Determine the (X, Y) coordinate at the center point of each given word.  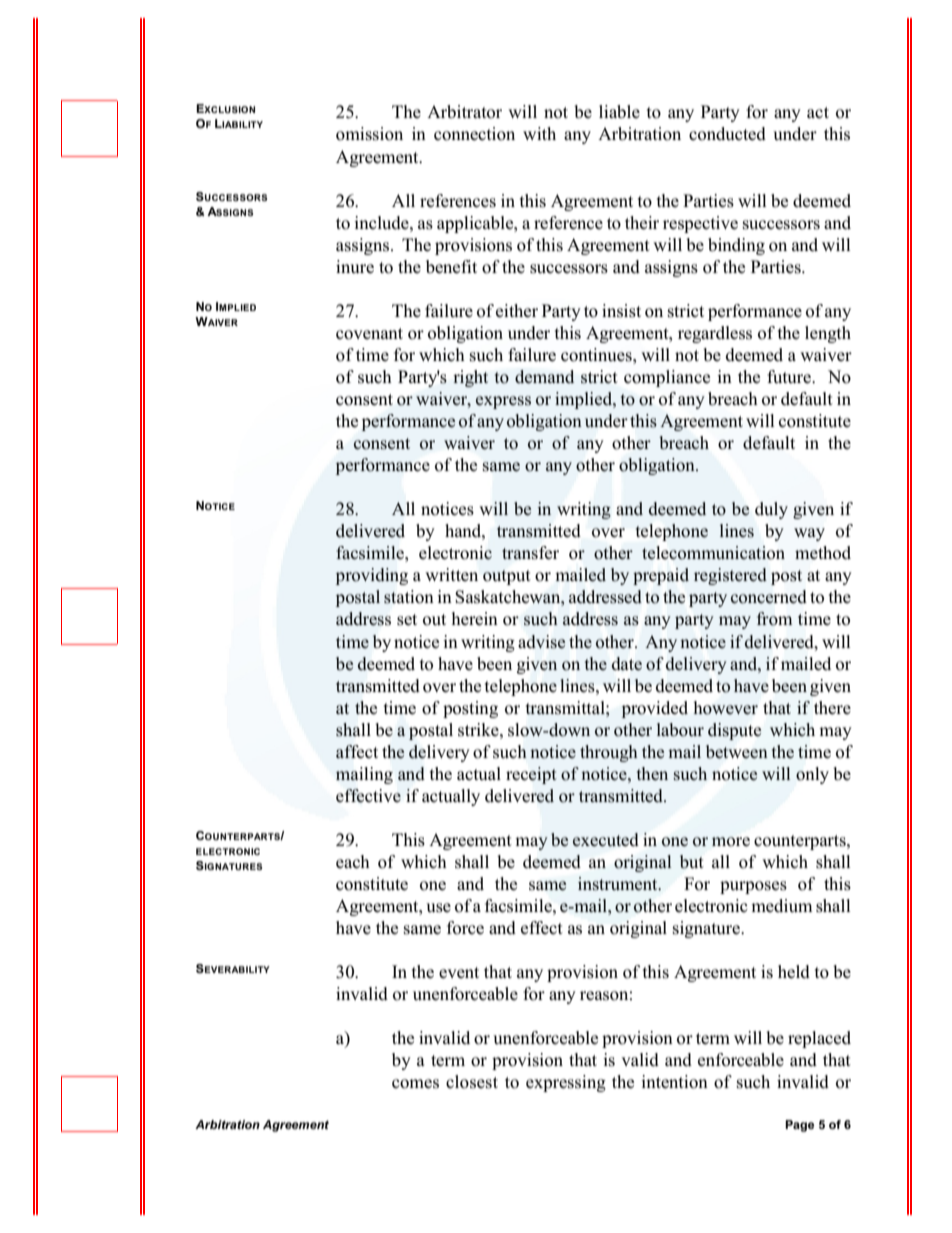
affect (357, 752)
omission (369, 134)
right (470, 378)
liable (619, 112)
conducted (727, 134)
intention (674, 1082)
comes (415, 1084)
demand (544, 377)
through (609, 753)
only (812, 775)
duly (771, 510)
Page (799, 1126)
